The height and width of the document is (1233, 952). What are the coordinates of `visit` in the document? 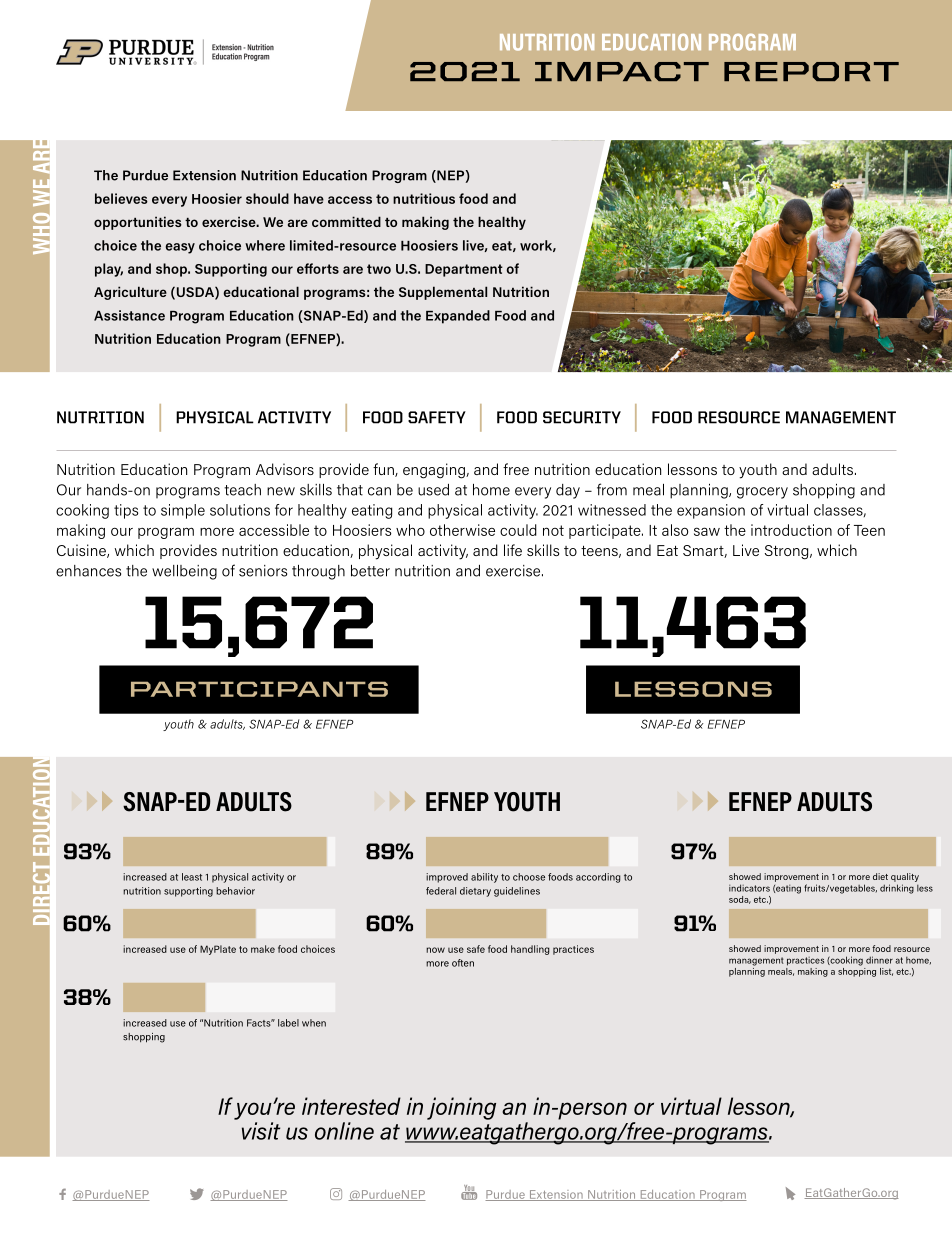 It's located at (261, 1131).
